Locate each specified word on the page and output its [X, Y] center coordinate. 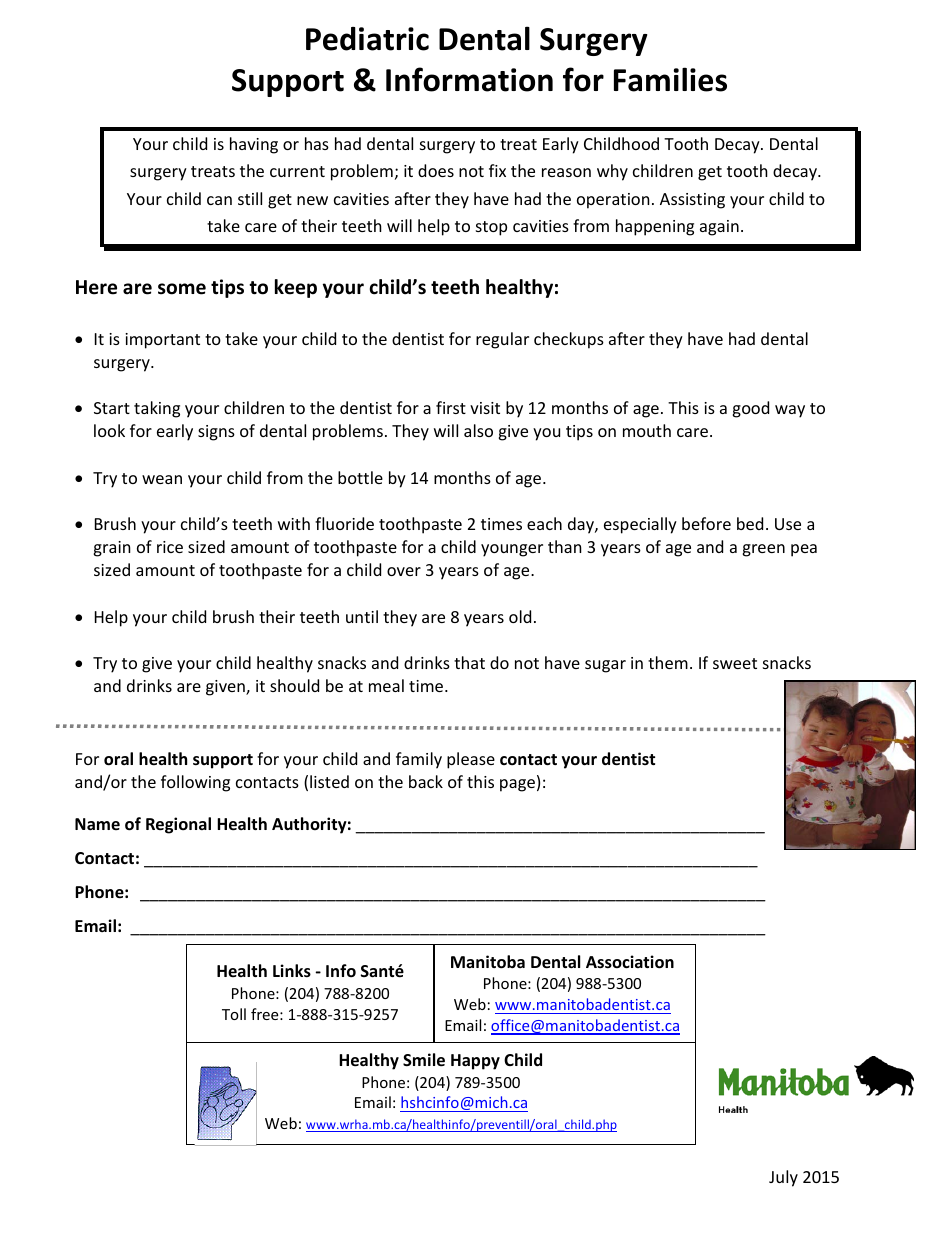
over [404, 571]
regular [502, 340]
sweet [735, 663]
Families [670, 79]
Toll [234, 1014]
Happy [475, 1062]
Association [630, 962]
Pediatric [367, 39]
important [162, 341]
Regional [178, 825]
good [750, 409]
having [254, 145]
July [783, 1178]
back [426, 781]
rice [170, 547]
